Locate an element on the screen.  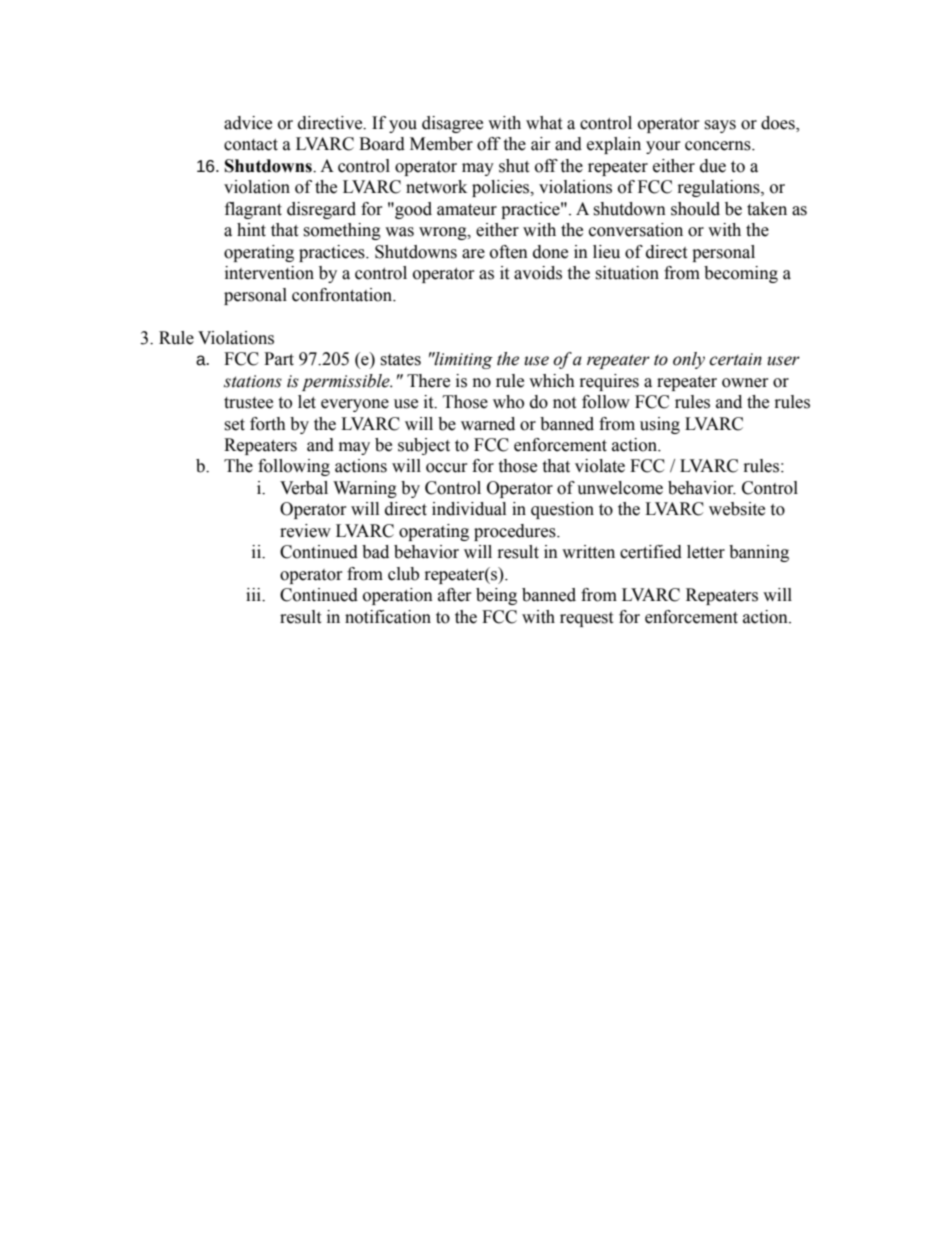
contact is located at coordinates (251, 145).
